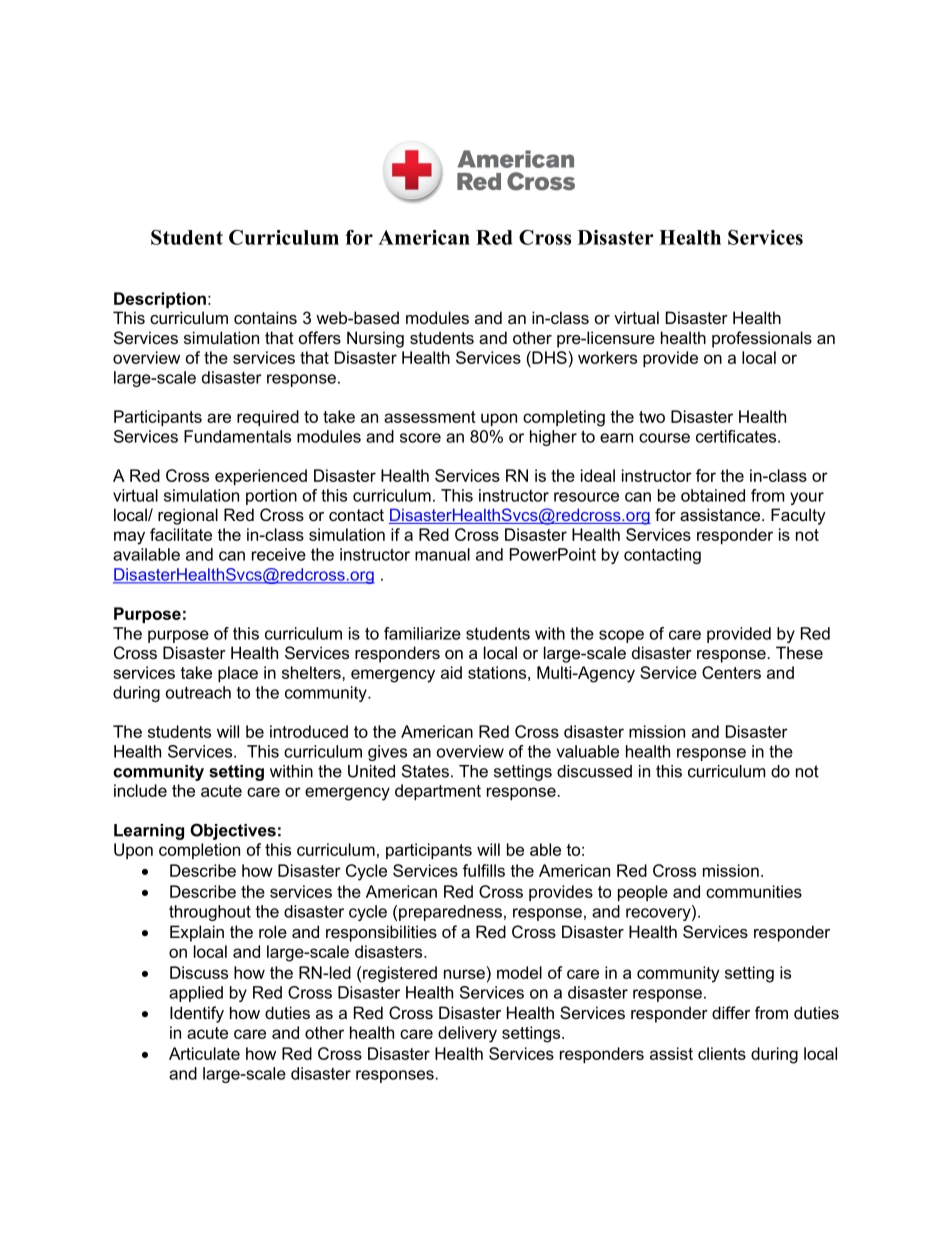 Image resolution: width=952 pixels, height=1233 pixels. Describe the element at coordinates (451, 672) in the page. I see `aid` at that location.
